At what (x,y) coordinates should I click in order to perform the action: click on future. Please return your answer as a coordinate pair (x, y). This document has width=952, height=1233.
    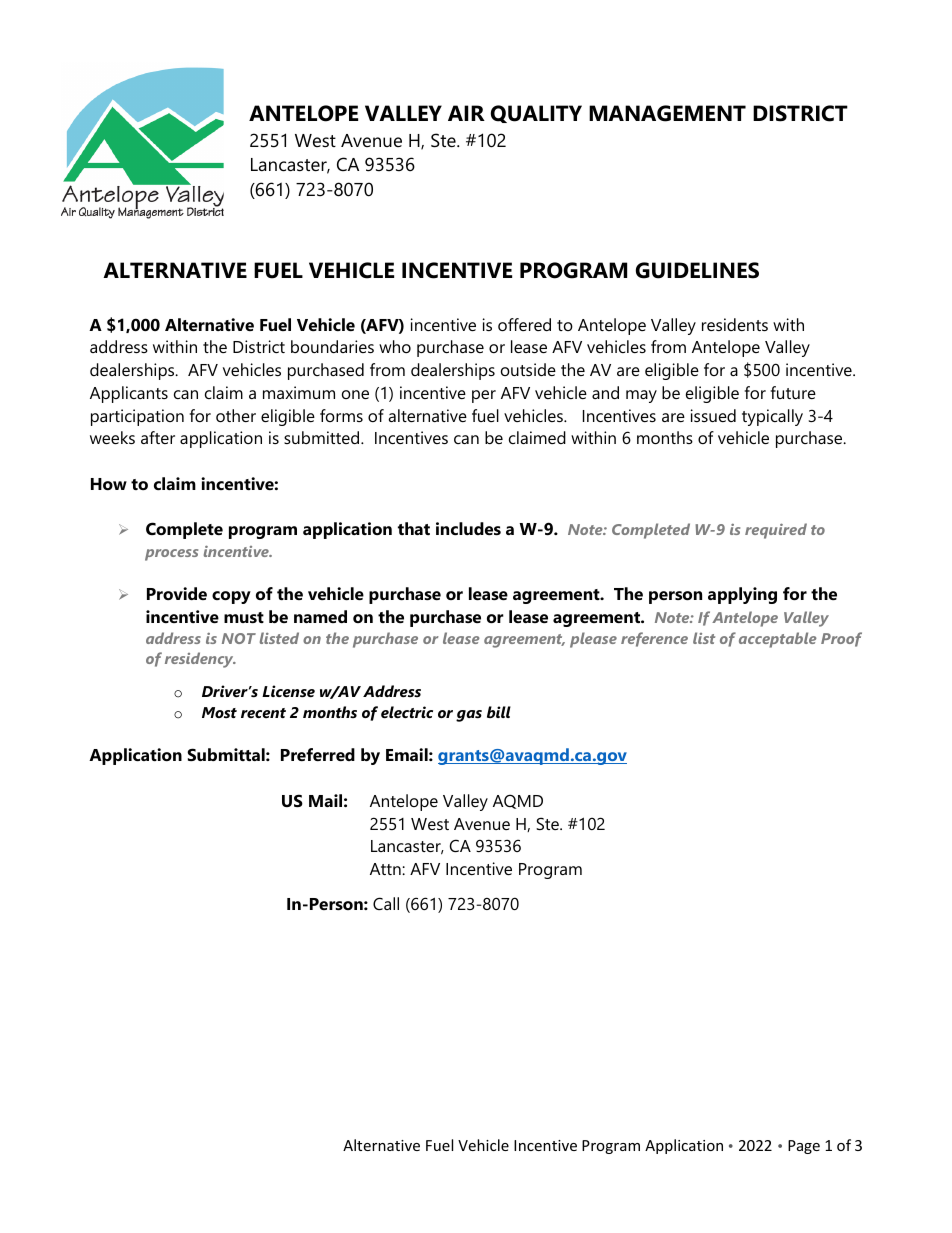
    Looking at the image, I should click on (793, 392).
